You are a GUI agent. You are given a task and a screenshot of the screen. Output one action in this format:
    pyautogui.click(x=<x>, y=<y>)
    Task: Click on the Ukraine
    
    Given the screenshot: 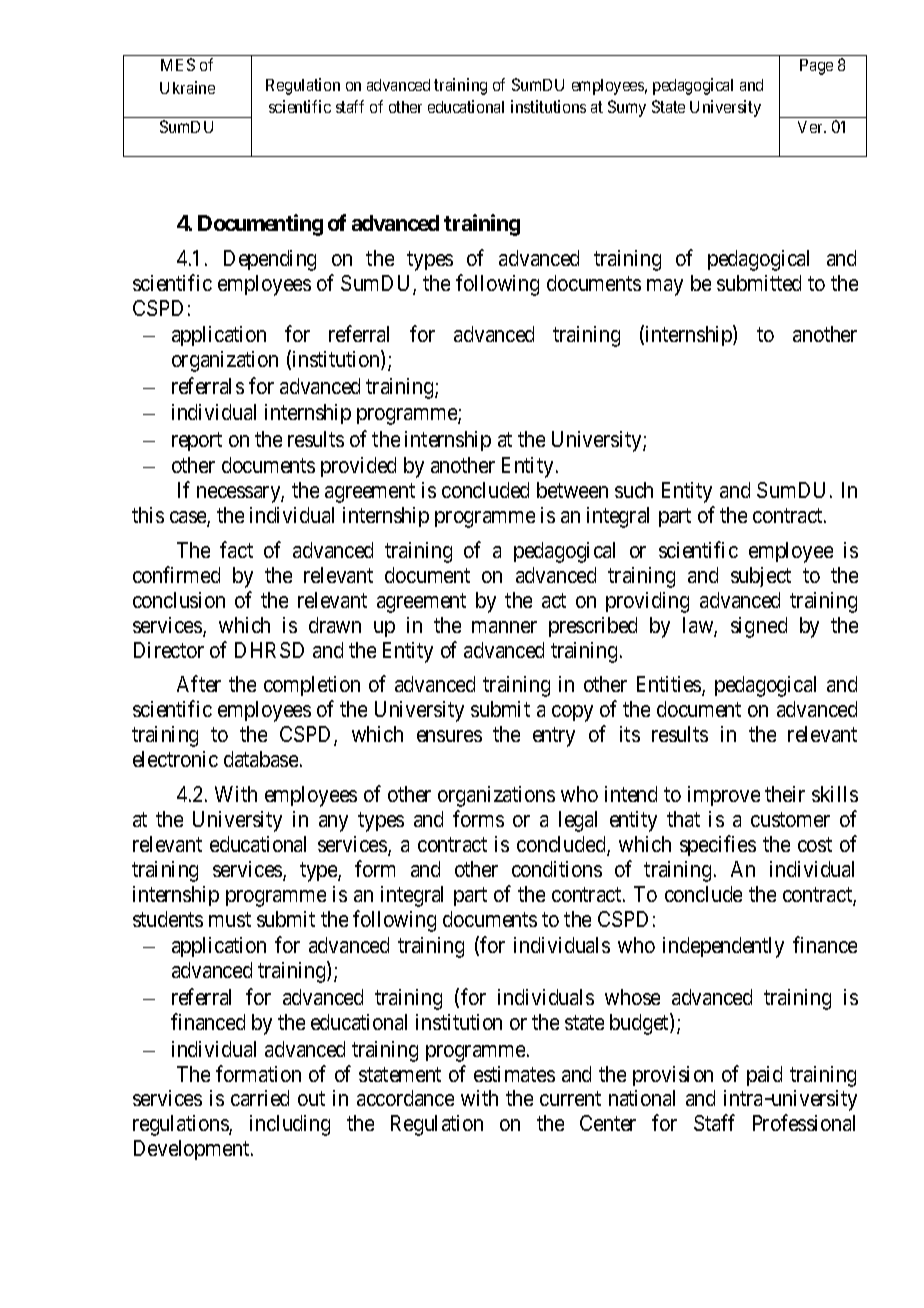 What is the action you would take?
    pyautogui.click(x=187, y=87)
